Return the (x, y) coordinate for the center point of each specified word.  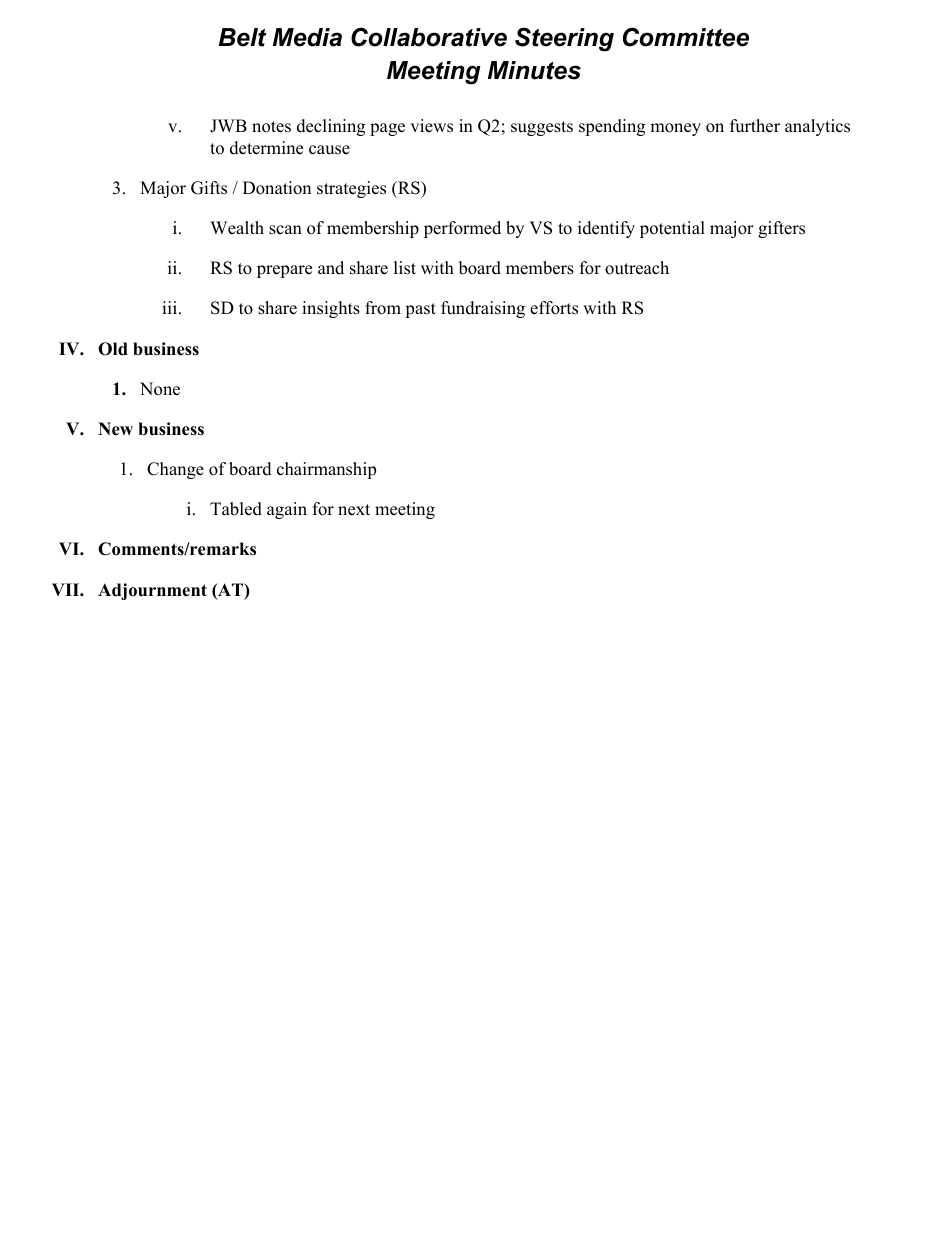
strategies (351, 189)
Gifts (209, 188)
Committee (686, 37)
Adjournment (152, 591)
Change (175, 470)
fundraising (483, 309)
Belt (242, 37)
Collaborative (429, 37)
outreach (637, 268)
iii (171, 307)
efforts (554, 308)
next (354, 510)
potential (672, 229)
